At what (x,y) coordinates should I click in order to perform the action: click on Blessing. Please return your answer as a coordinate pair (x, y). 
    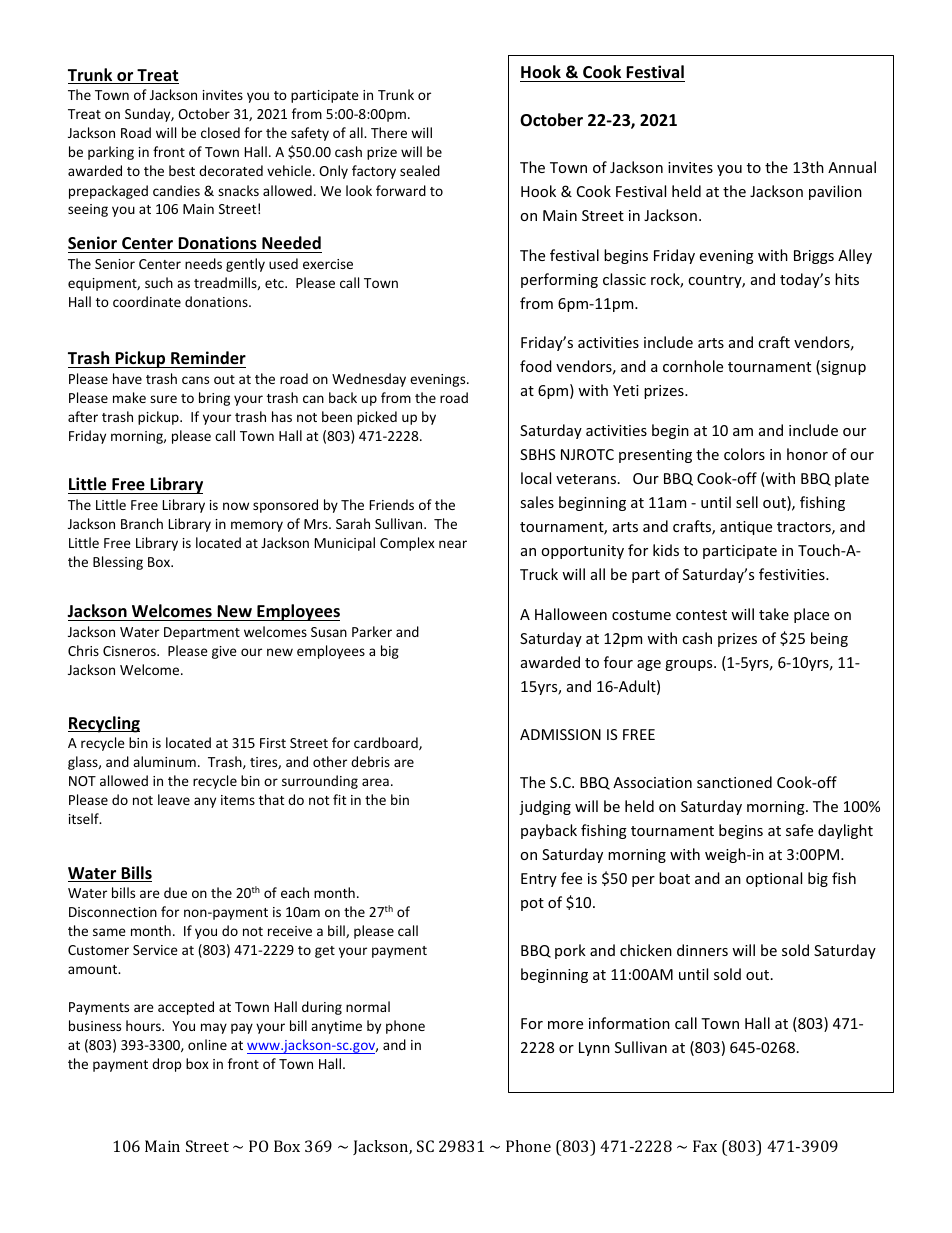
    Looking at the image, I should click on (118, 563).
